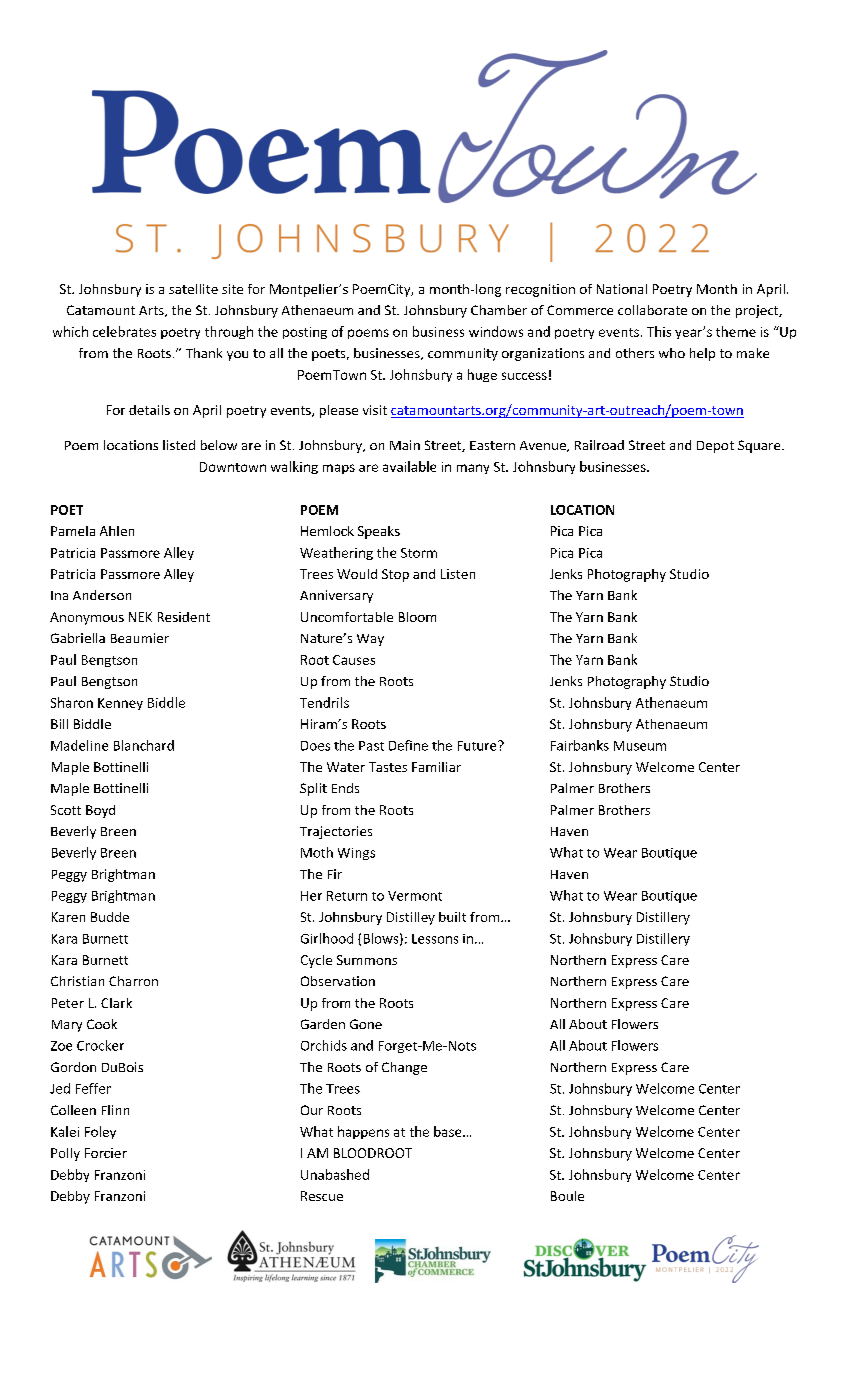  Describe the element at coordinates (458, 574) in the image. I see `Listen` at that location.
